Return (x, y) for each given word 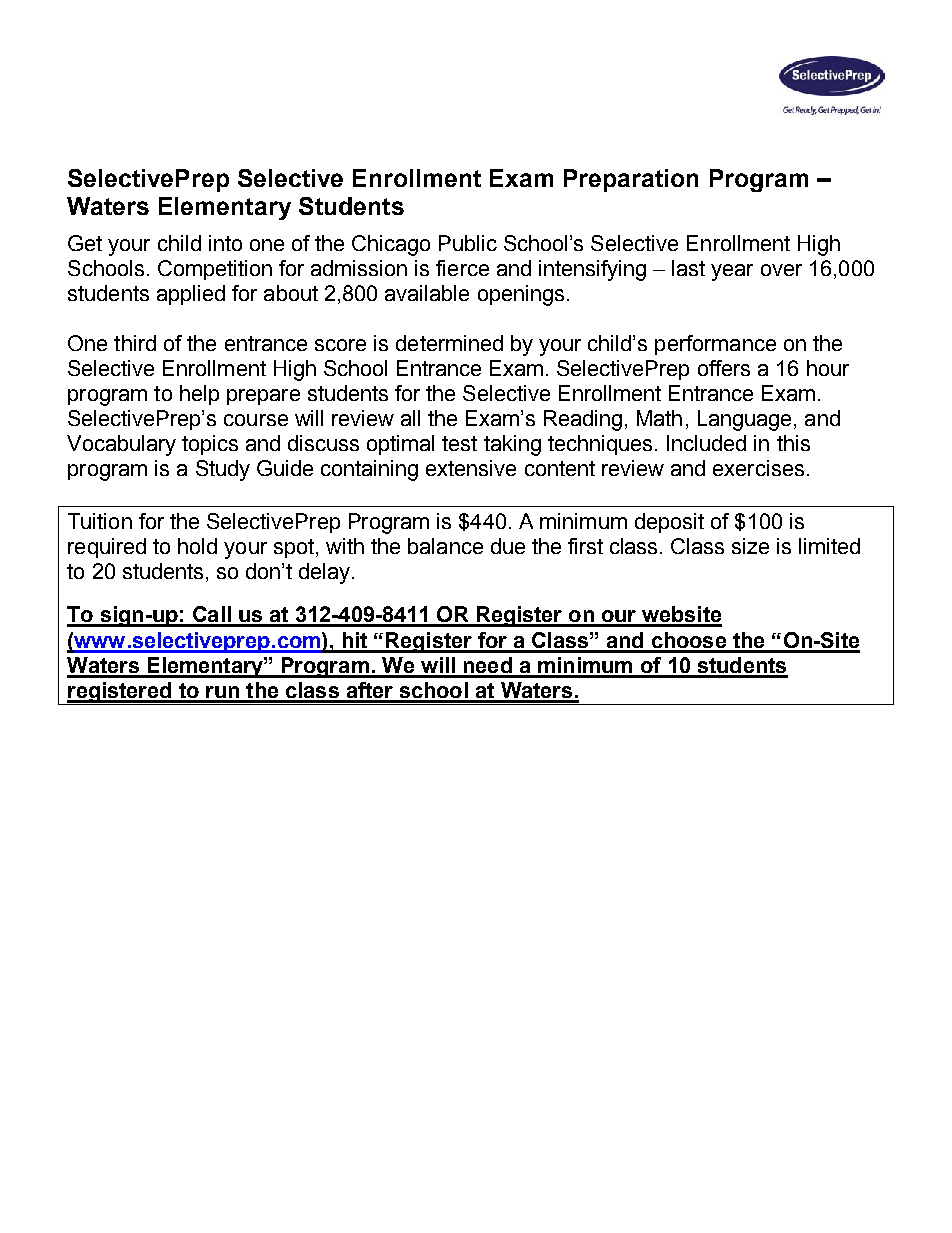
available (427, 293)
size (750, 546)
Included (706, 443)
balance (445, 546)
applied (191, 295)
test (459, 443)
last (688, 268)
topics (210, 445)
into (225, 243)
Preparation (631, 180)
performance (715, 345)
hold (197, 546)
